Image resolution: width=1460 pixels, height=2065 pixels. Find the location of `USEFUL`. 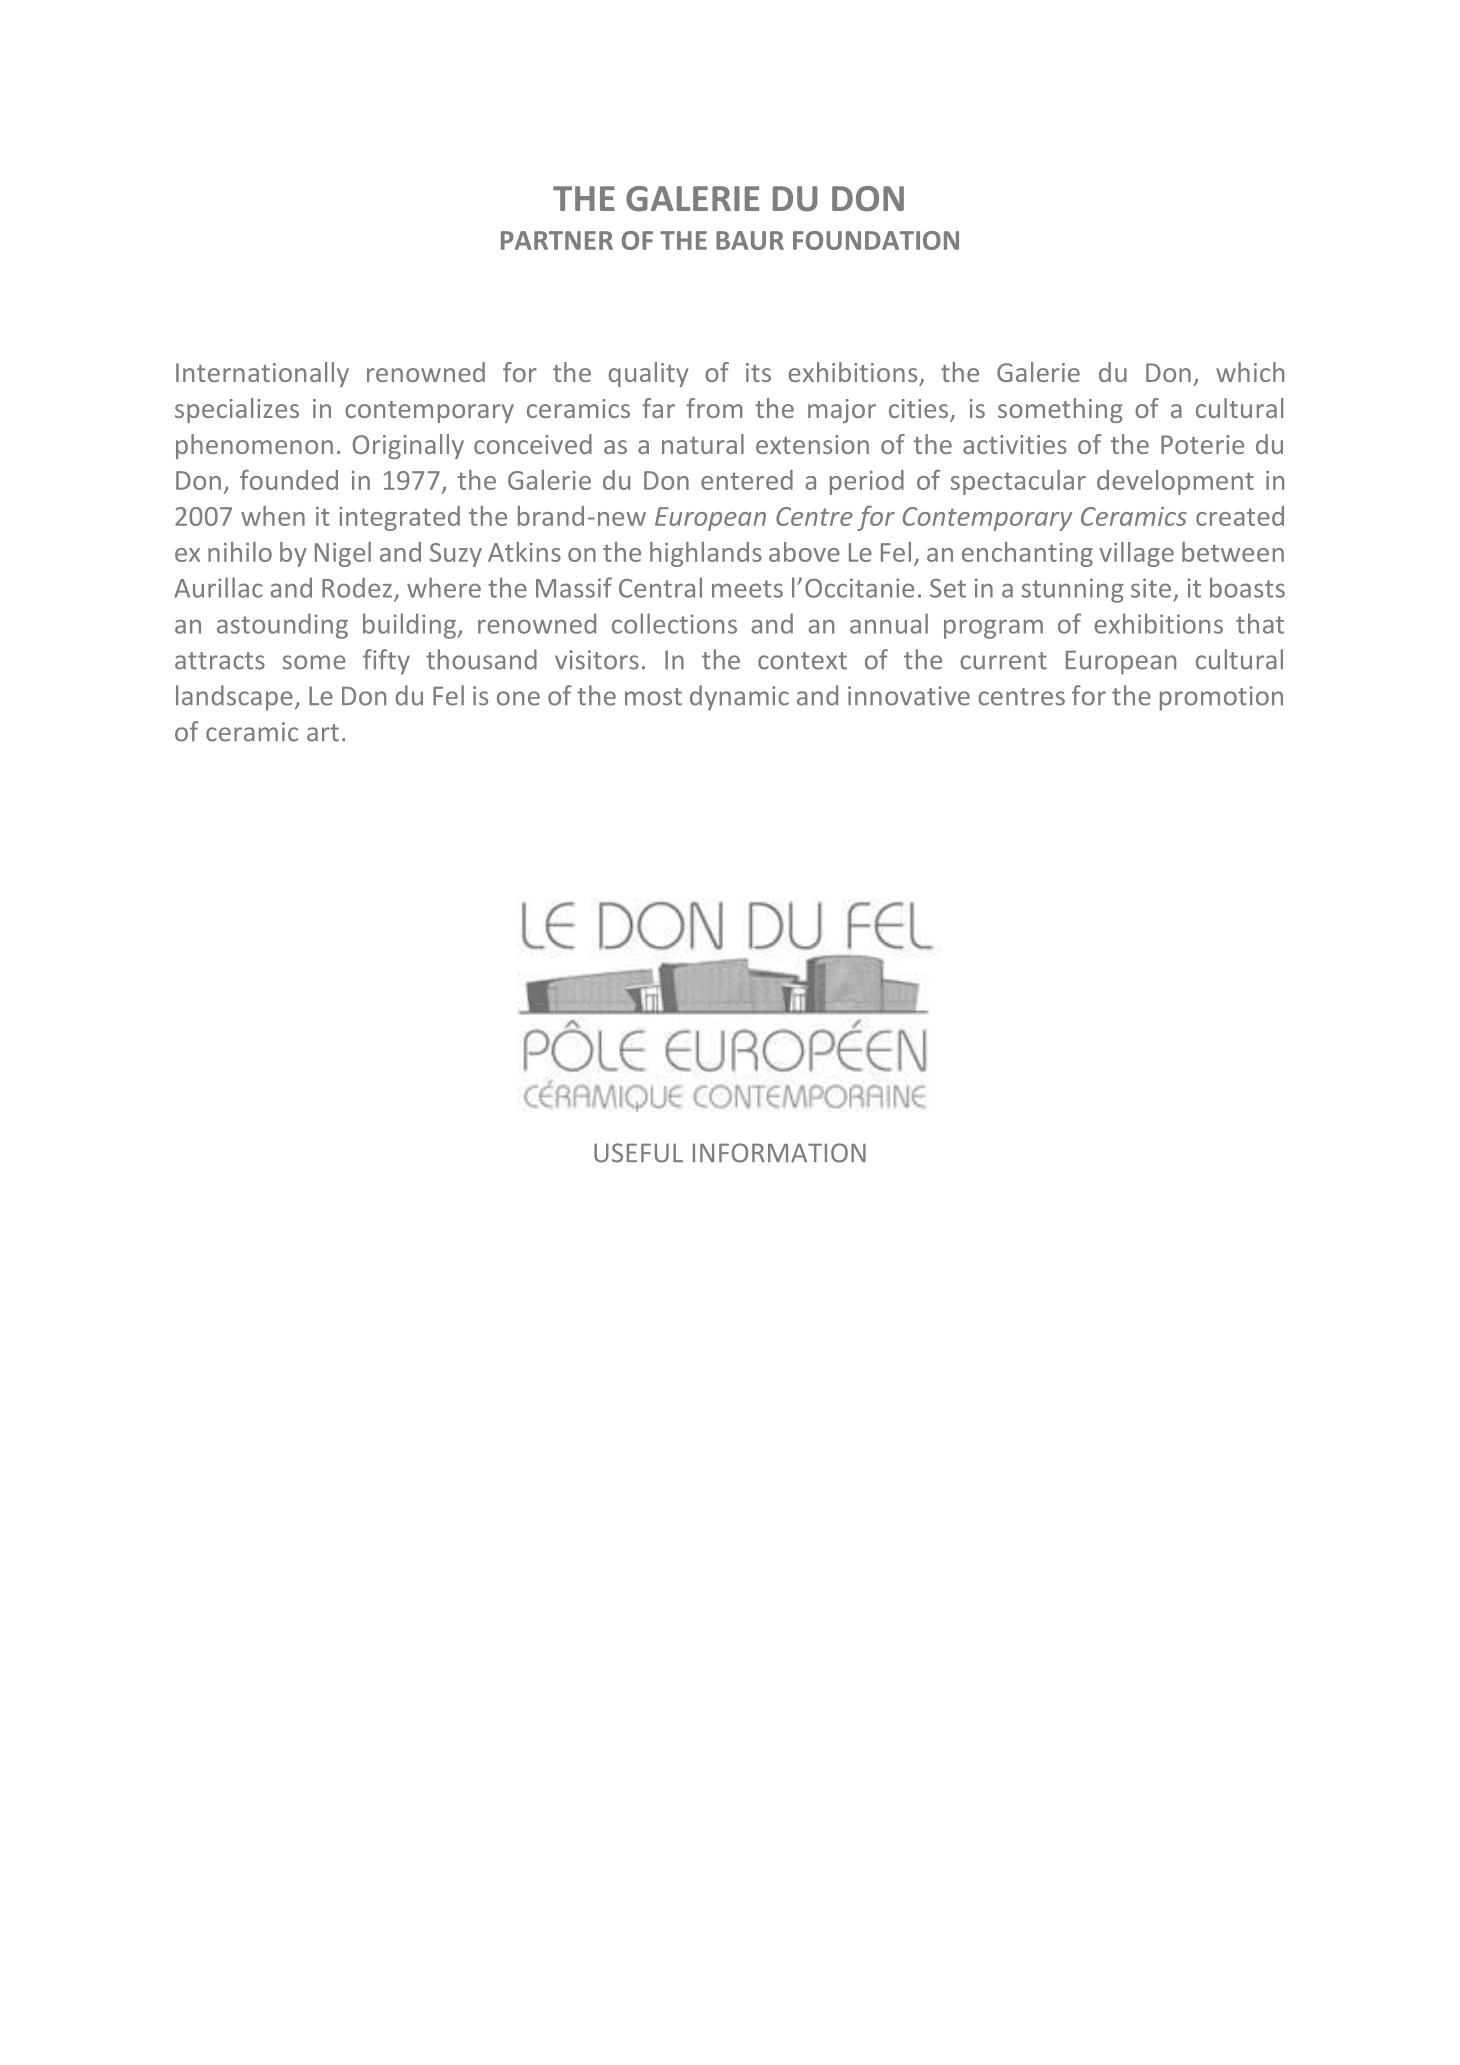

USEFUL is located at coordinates (638, 1153).
